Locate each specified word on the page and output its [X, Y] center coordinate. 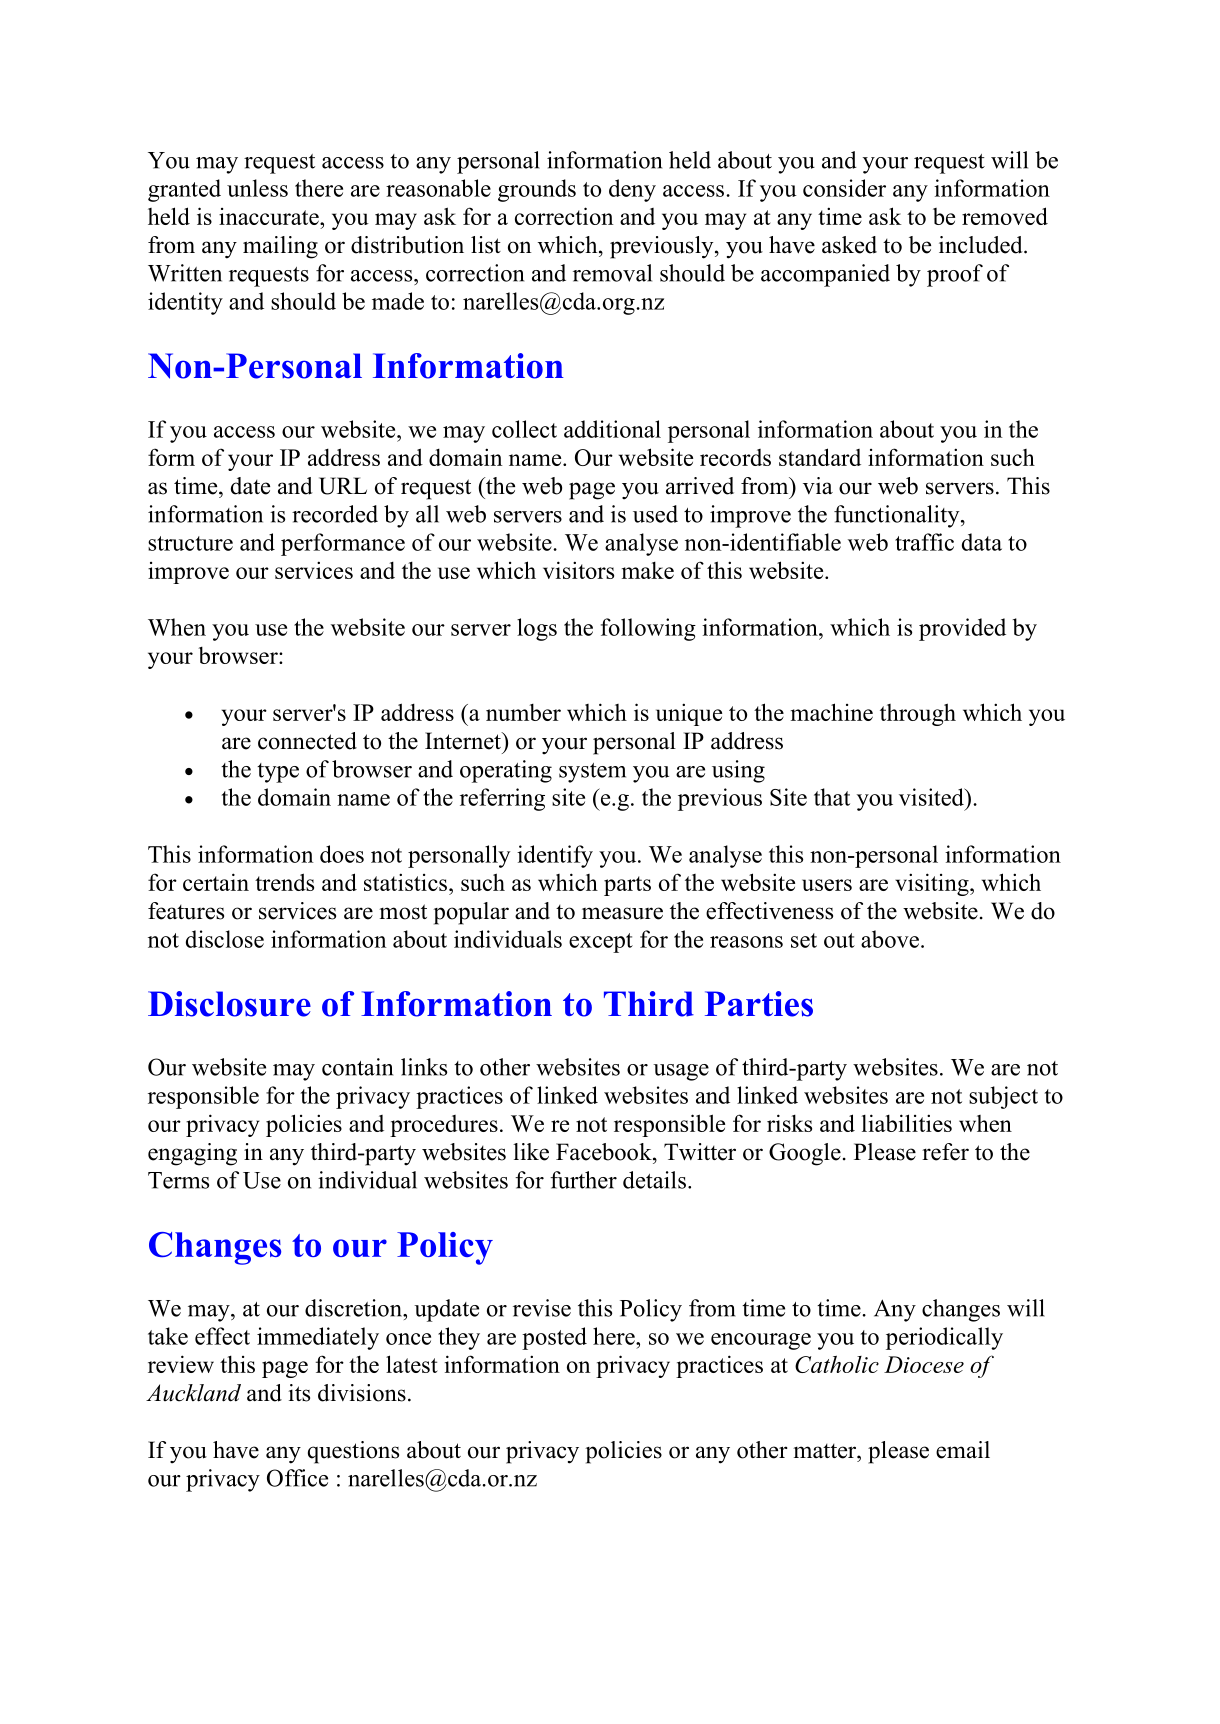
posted [554, 1338]
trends [284, 882]
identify [555, 856]
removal [612, 273]
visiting [933, 884]
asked [849, 245]
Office [297, 1478]
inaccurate [270, 216]
